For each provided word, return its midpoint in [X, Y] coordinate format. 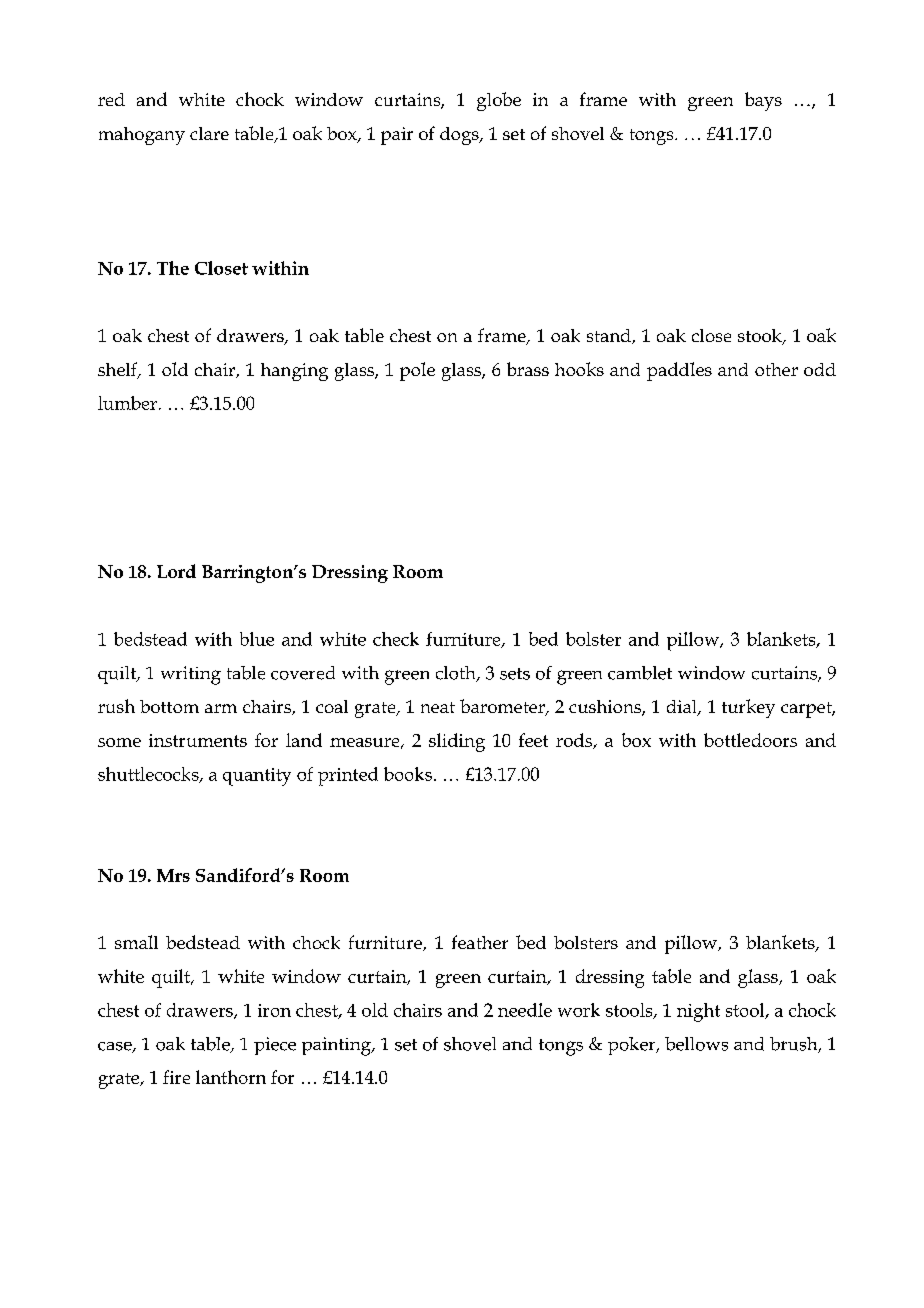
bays [763, 101]
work [579, 1010]
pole [417, 371]
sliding [457, 742]
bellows [696, 1044]
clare [209, 133]
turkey [748, 708]
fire [176, 1077]
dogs [460, 136]
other [776, 369]
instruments [198, 740]
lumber [127, 403]
